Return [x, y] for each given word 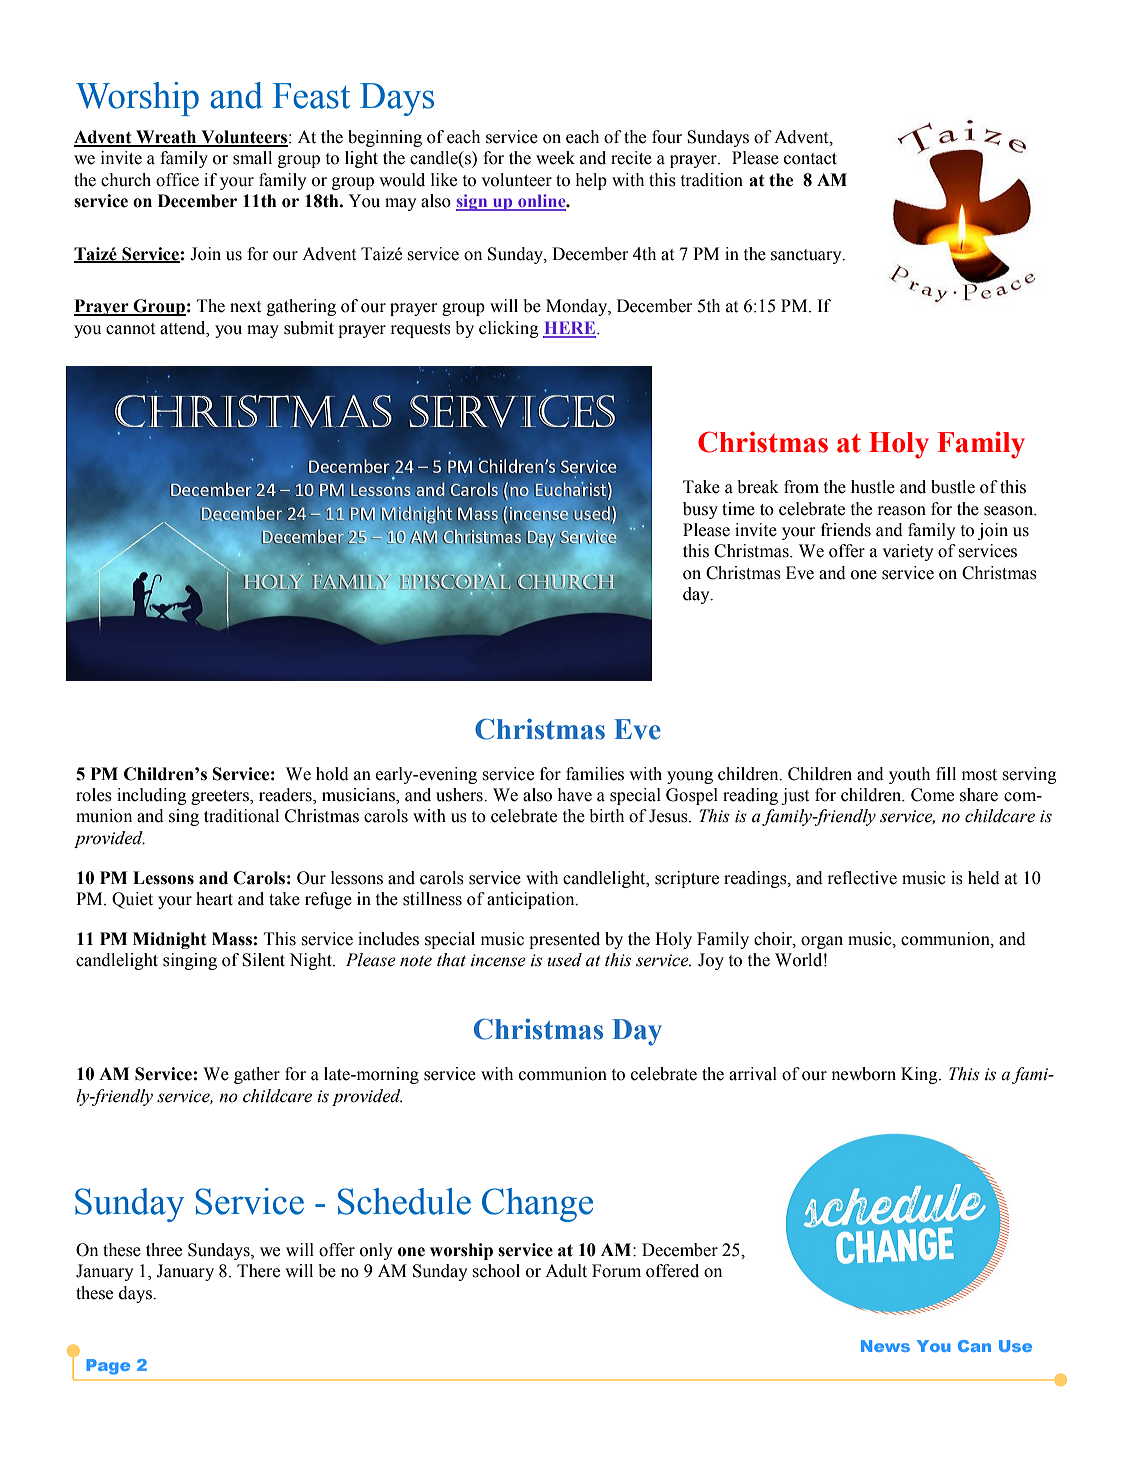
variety [907, 552]
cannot [130, 329]
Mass [232, 939]
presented [564, 940]
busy [700, 510]
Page [108, 1367]
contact [810, 159]
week [555, 158]
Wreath [166, 138]
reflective [862, 878]
